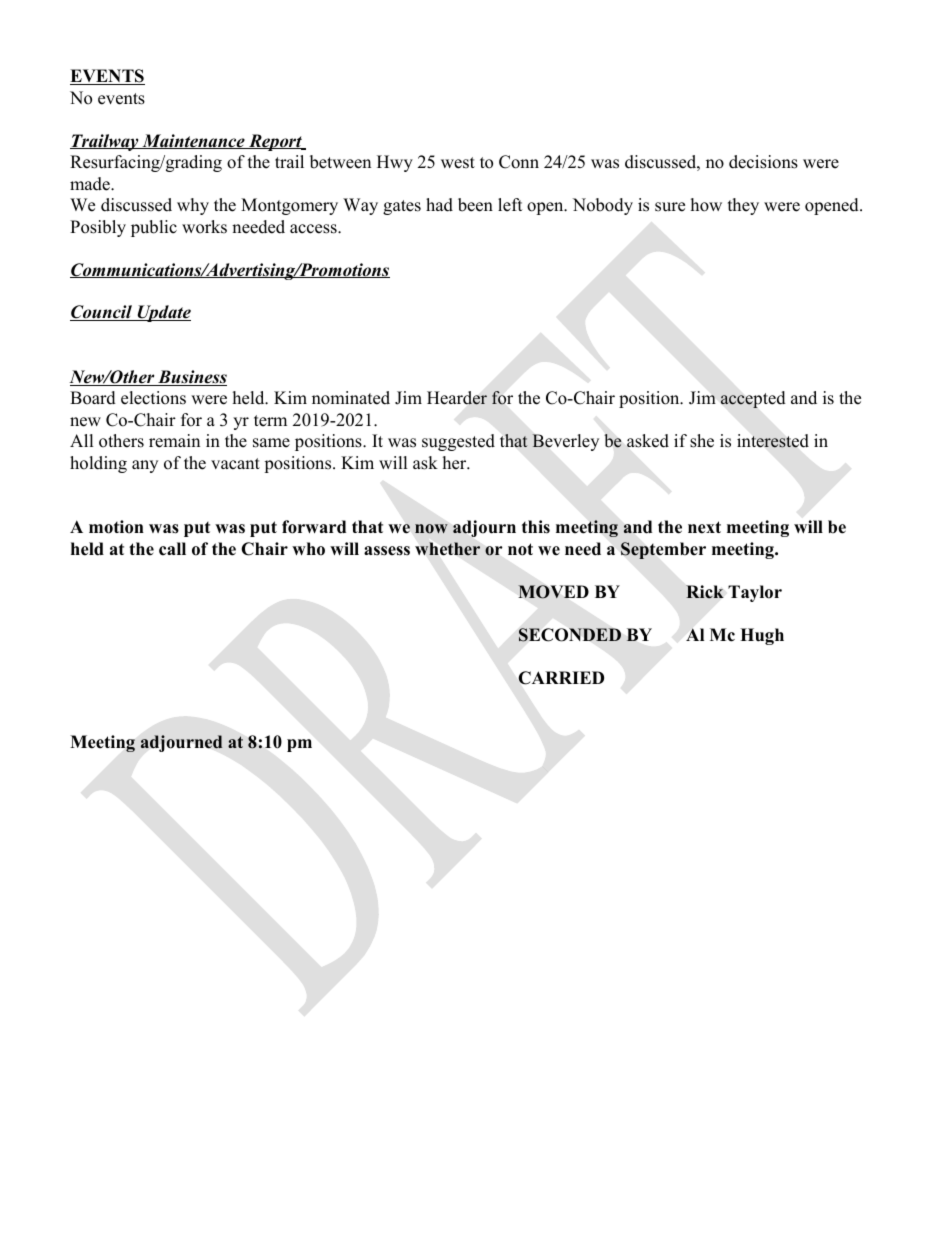  I want to click on call, so click(172, 549).
